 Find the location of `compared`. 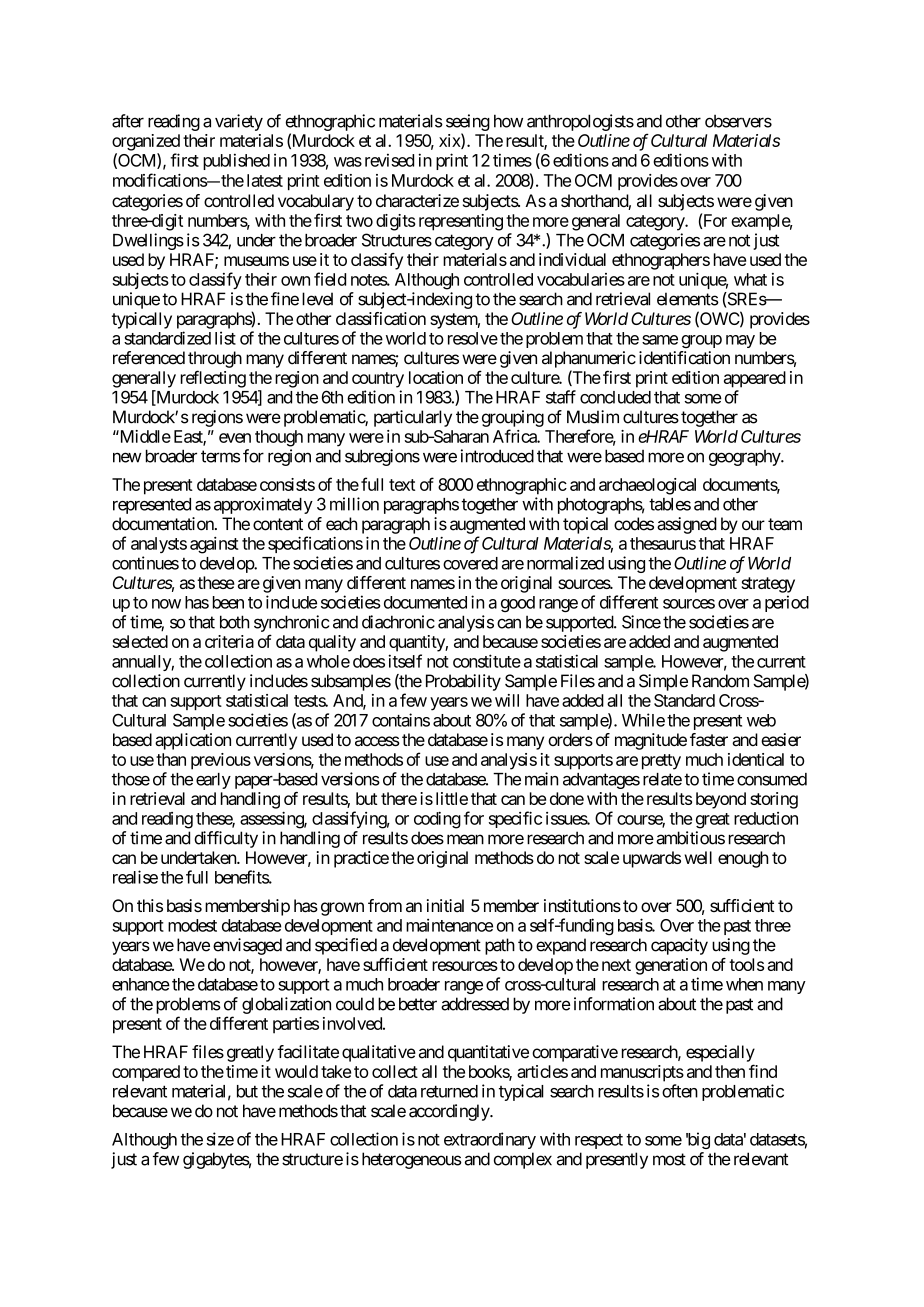

compared is located at coordinates (146, 1073).
